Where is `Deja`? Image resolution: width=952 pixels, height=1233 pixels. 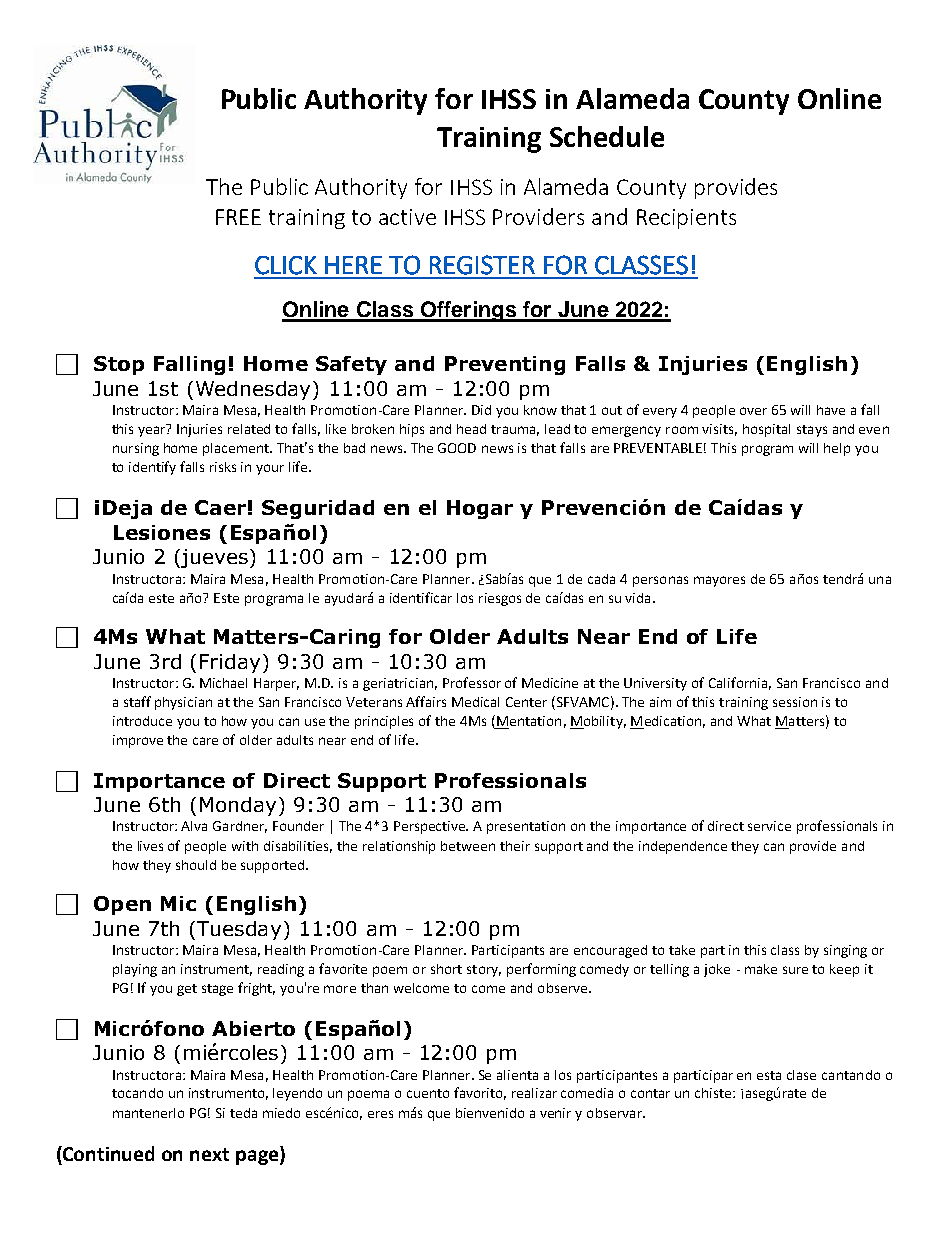 Deja is located at coordinates (127, 509).
